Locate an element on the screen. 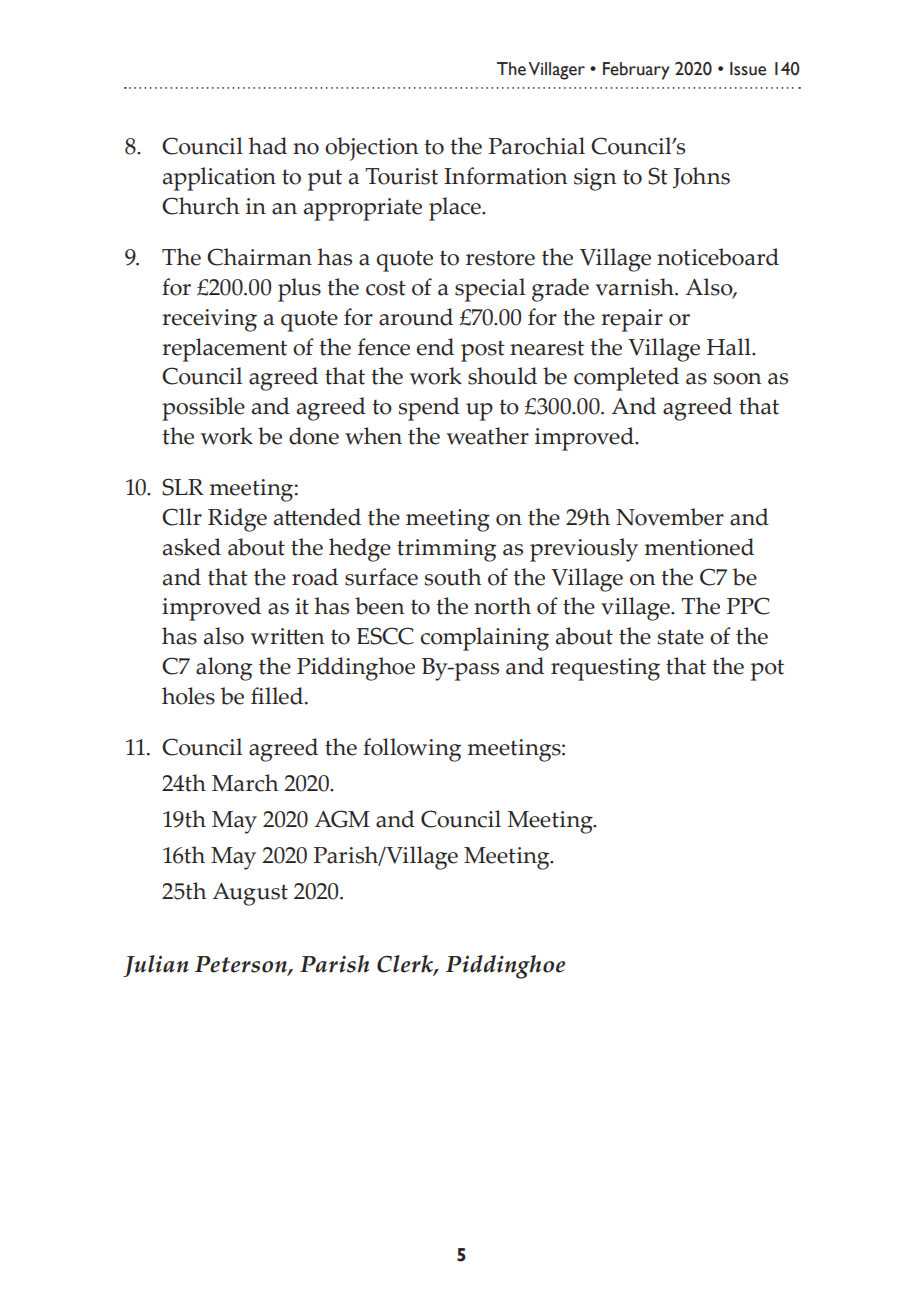  AGM is located at coordinates (342, 819).
